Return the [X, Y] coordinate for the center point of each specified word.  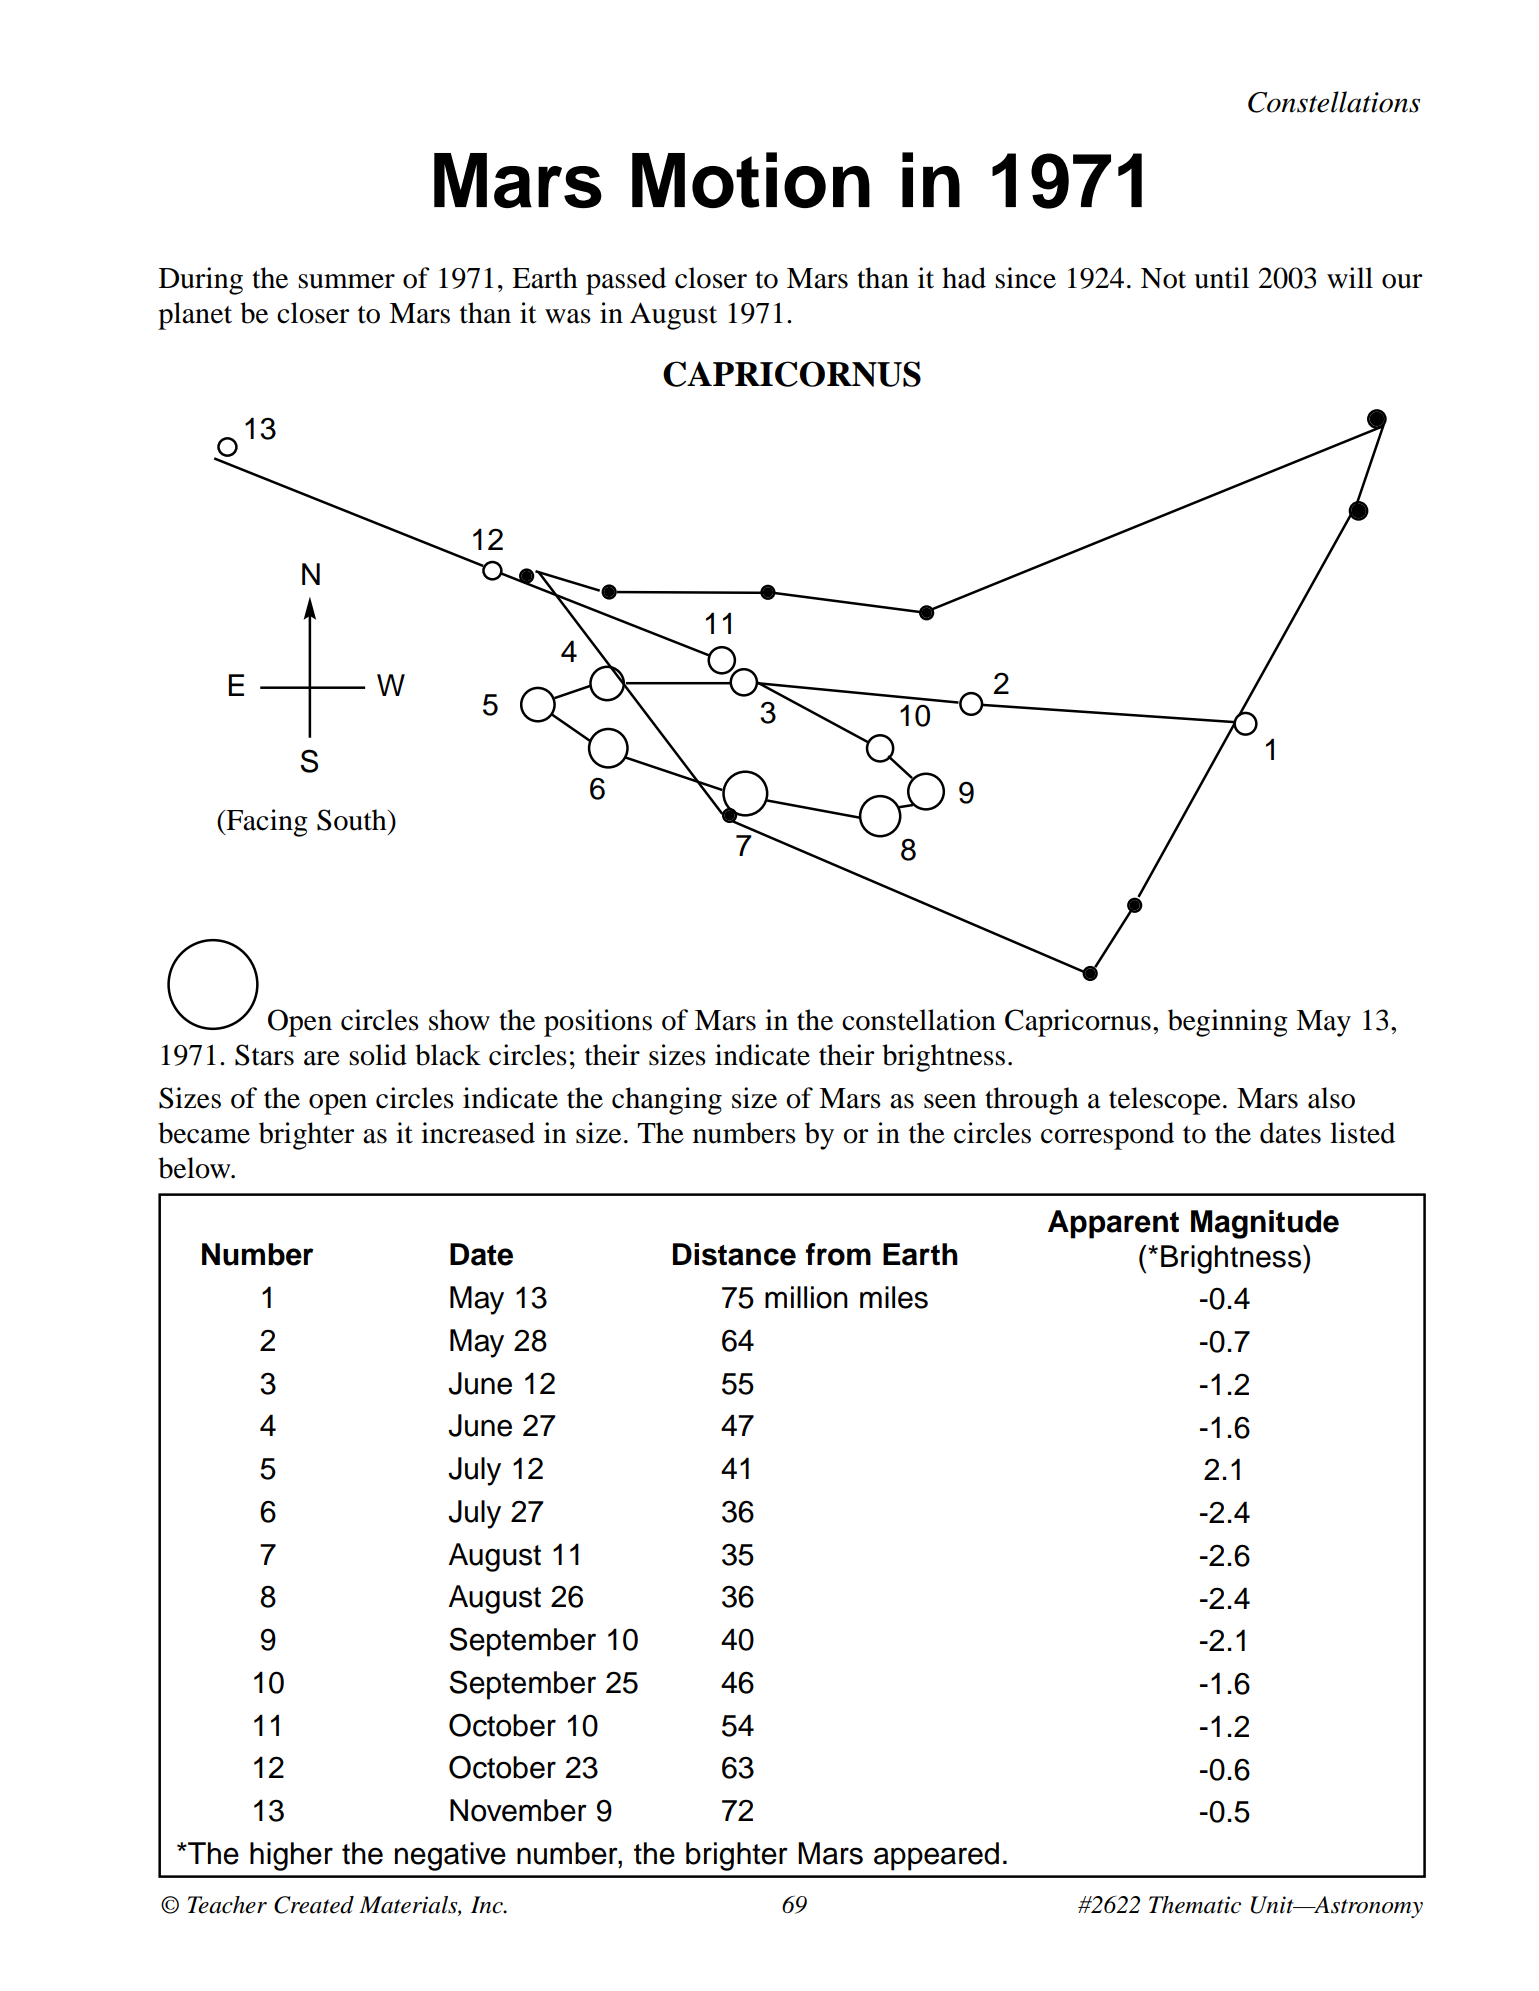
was [568, 316]
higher [291, 1856]
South [353, 820]
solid [378, 1055]
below [195, 1168]
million [806, 1297]
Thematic [1195, 1905]
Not [1163, 278]
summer [346, 281]
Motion [751, 180]
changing [667, 1101]
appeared [936, 1856]
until [1221, 278]
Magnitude [1265, 1224]
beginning [1228, 1023]
